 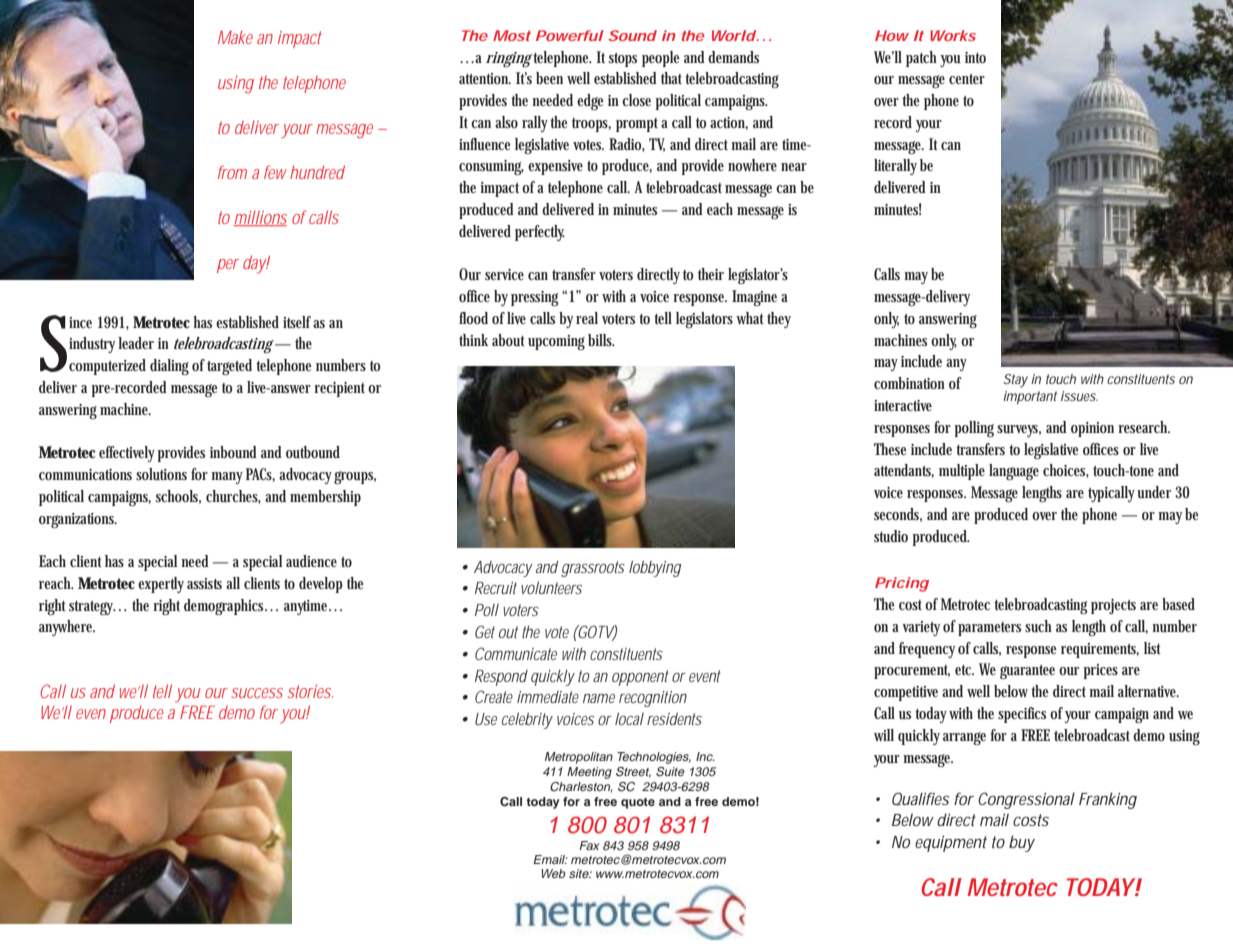 What do you see at coordinates (623, 60) in the document?
I see `stops` at bounding box center [623, 60].
